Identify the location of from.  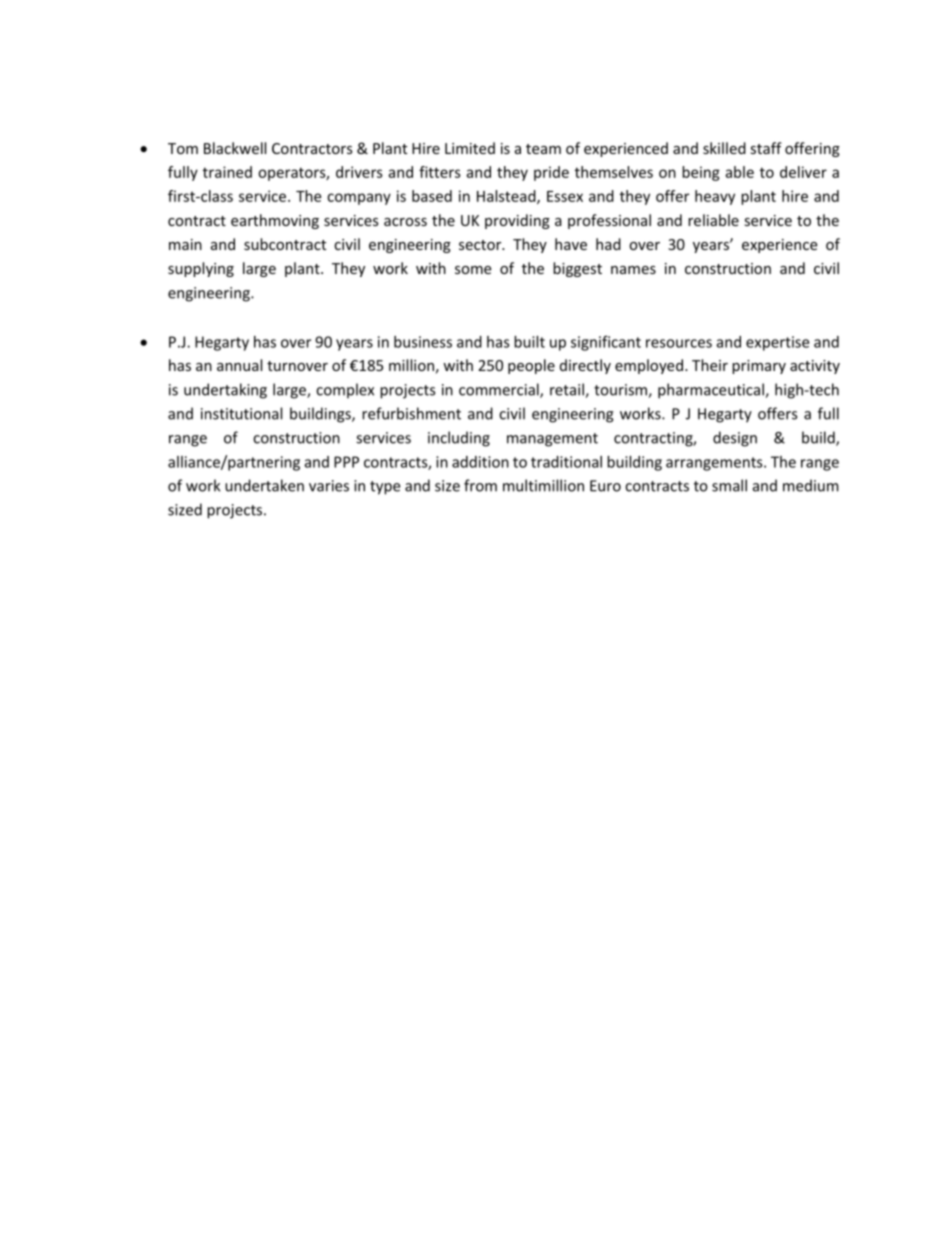
(480, 485).
